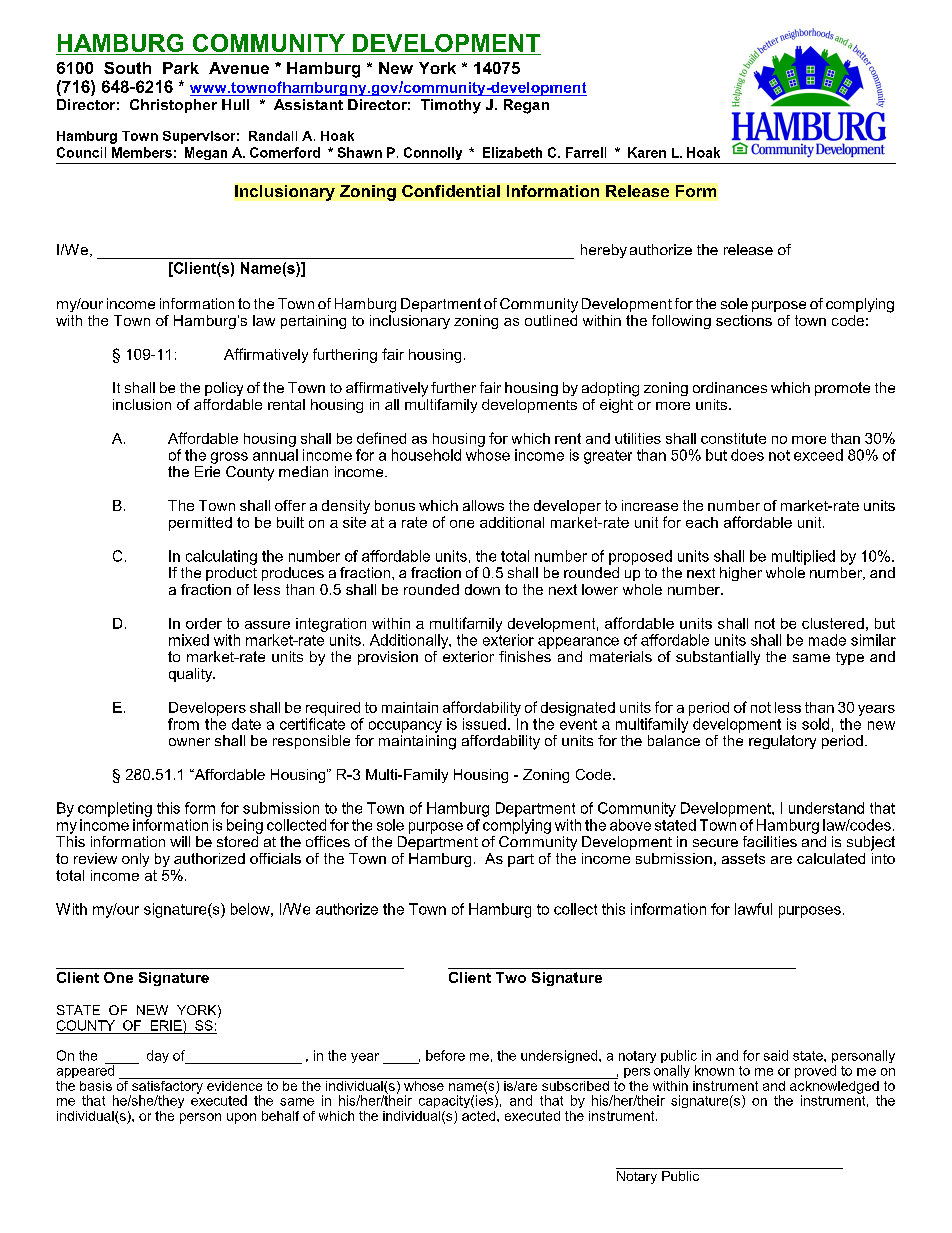 This image has height=1233, width=952. I want to click on will, so click(180, 841).
